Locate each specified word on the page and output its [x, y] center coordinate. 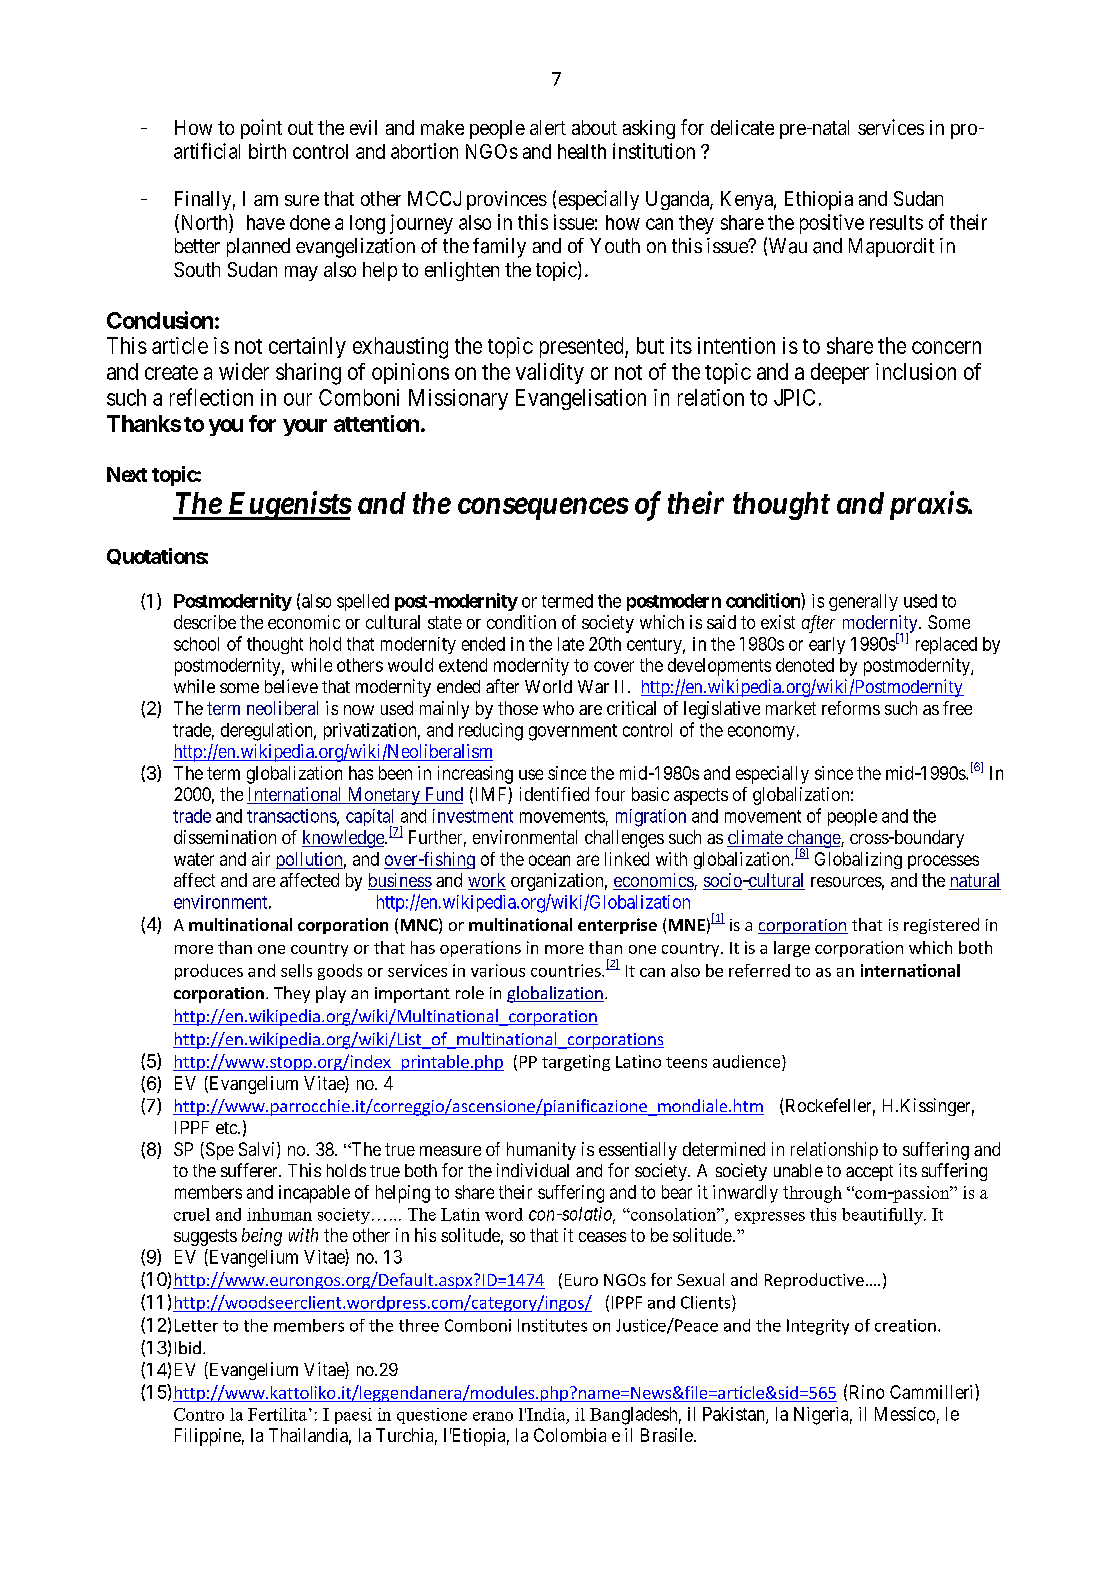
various [498, 970]
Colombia [570, 1435]
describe [205, 622]
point [261, 129]
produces [209, 972]
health [582, 151]
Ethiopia [819, 200]
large [792, 949]
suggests [205, 1237]
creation [905, 1325]
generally [863, 602]
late [571, 644]
